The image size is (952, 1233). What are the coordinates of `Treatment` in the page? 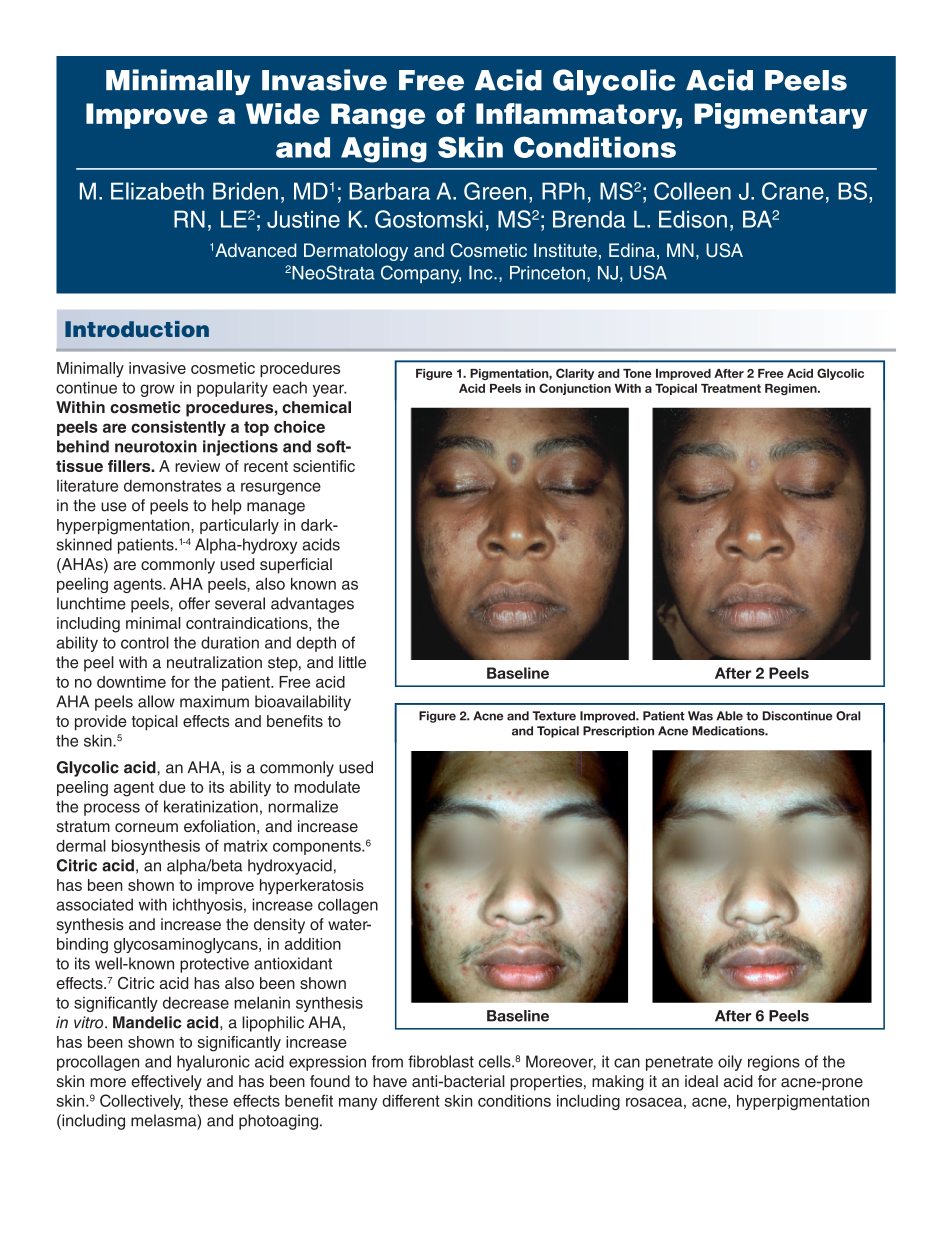 It's located at (731, 388).
